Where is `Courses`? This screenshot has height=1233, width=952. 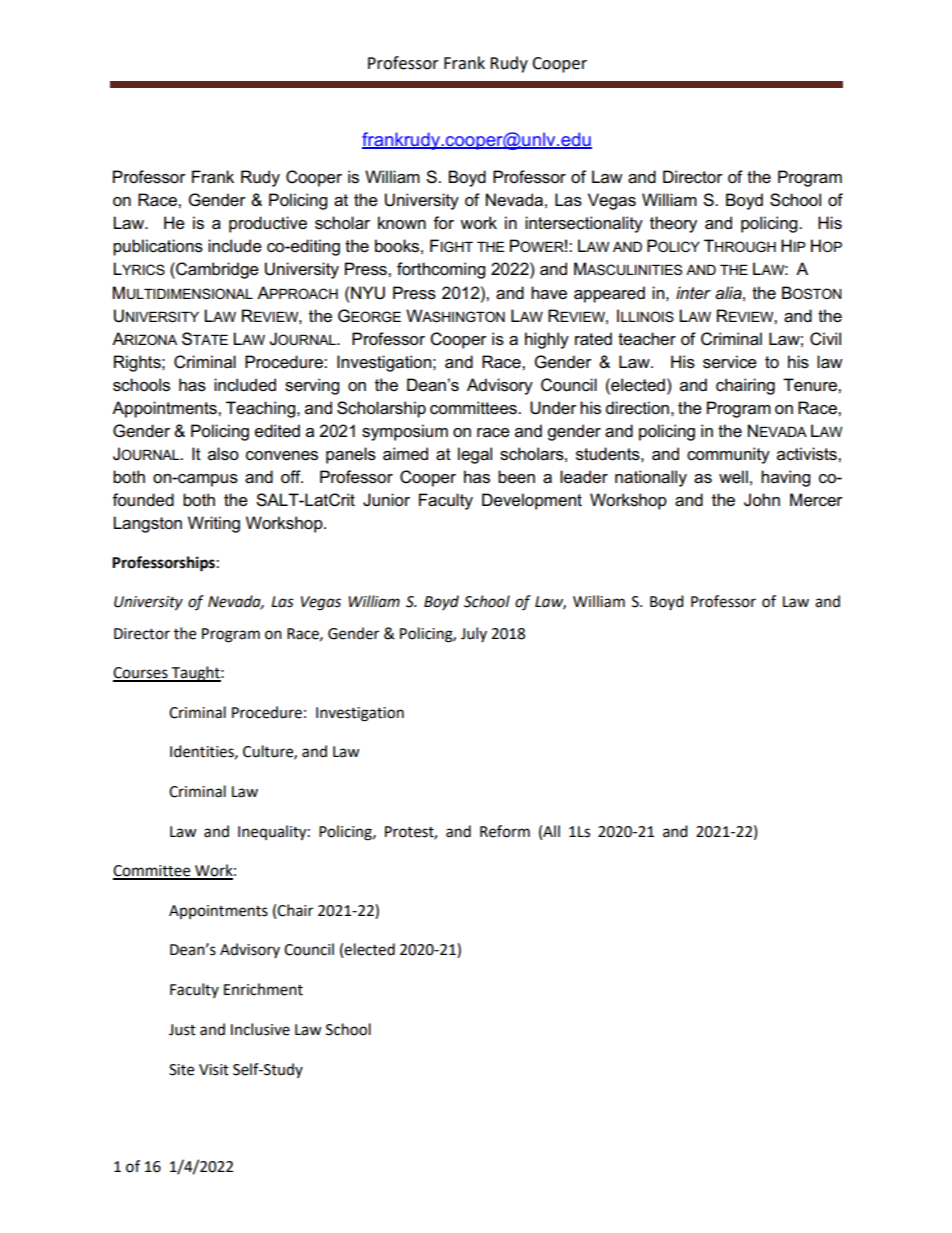
Courses is located at coordinates (141, 674).
